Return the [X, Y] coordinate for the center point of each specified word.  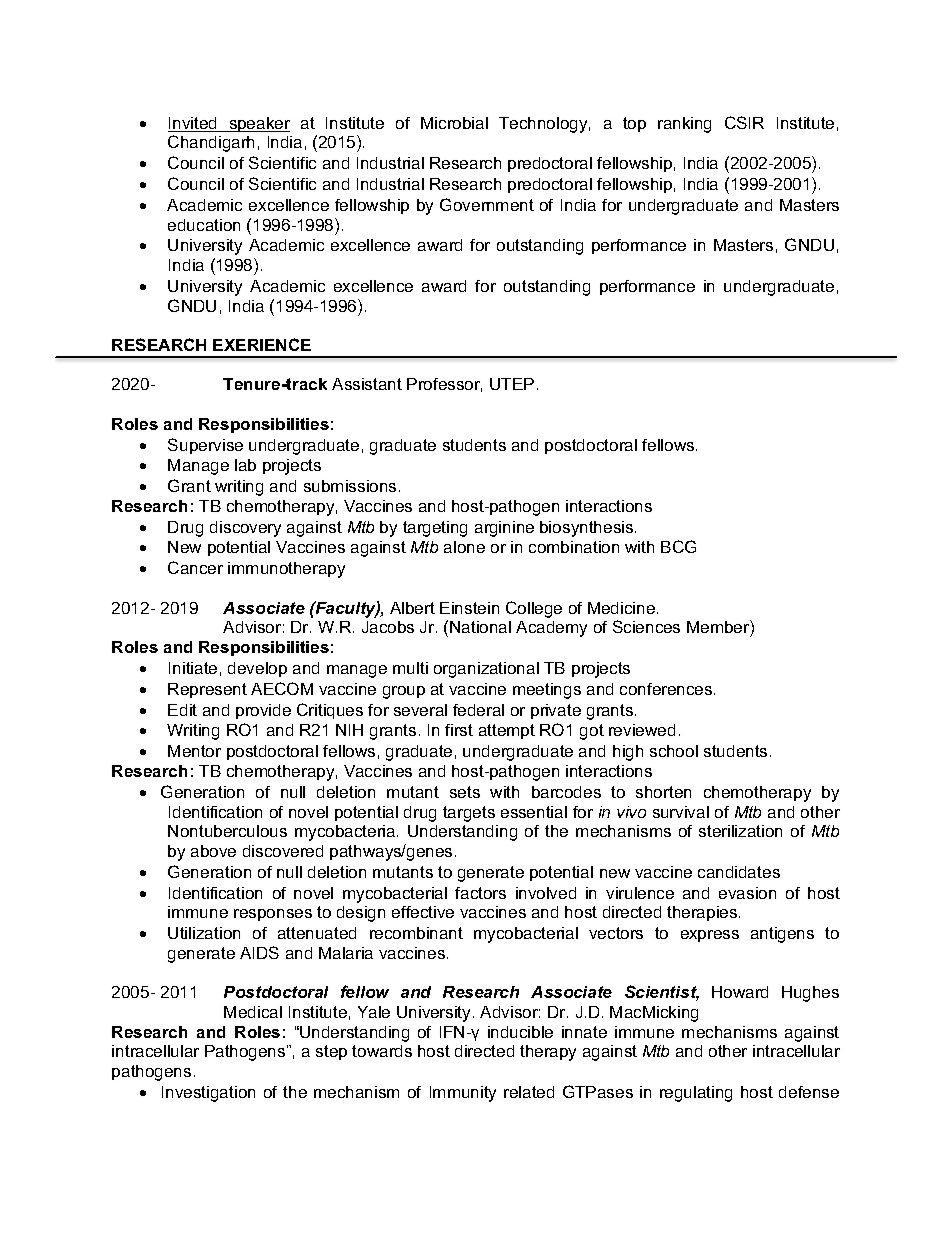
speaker [258, 124]
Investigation [208, 1094]
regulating [696, 1094]
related [529, 1092]
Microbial [454, 123]
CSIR [744, 122]
